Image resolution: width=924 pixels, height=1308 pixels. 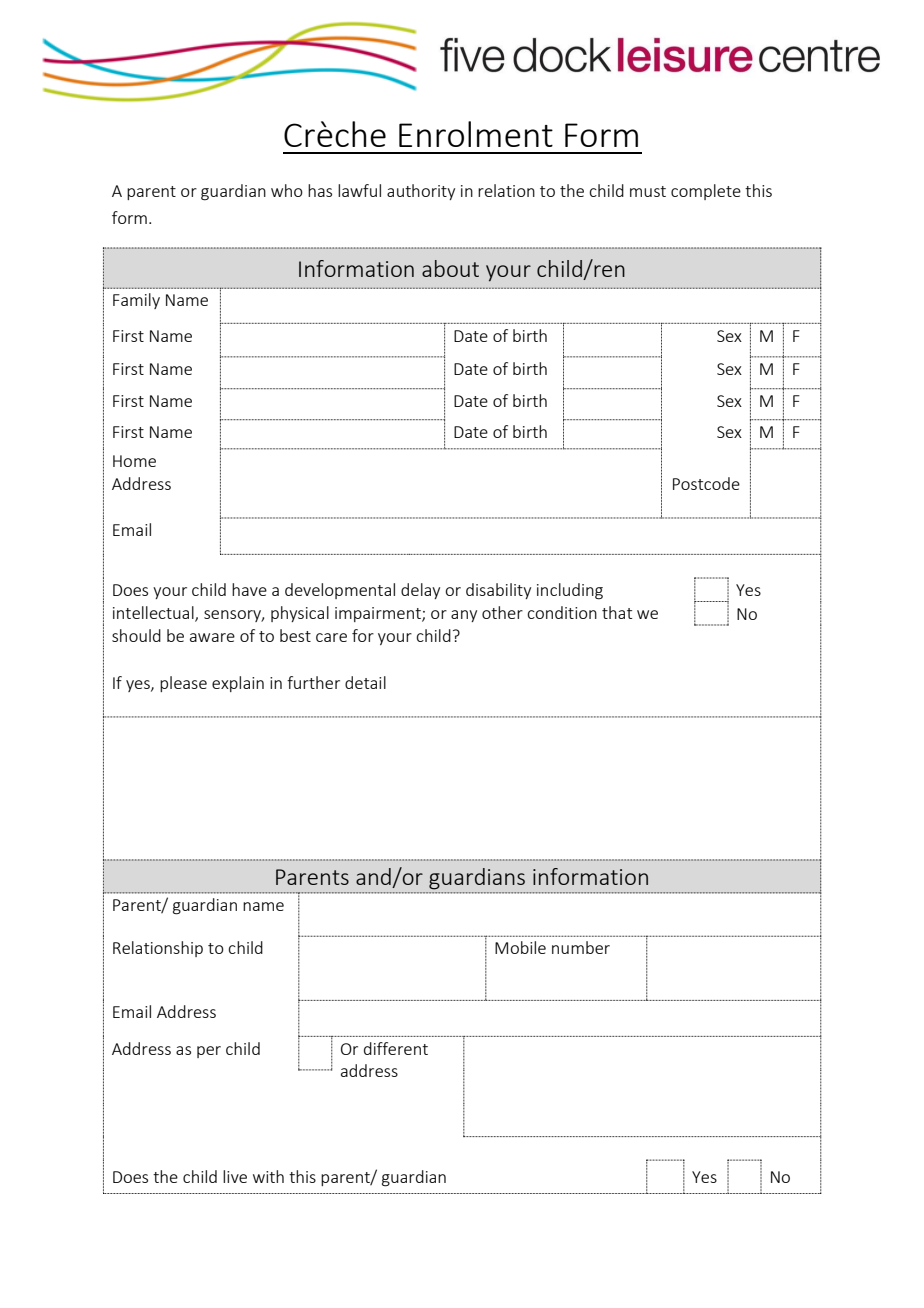 I want to click on who, so click(x=287, y=190).
